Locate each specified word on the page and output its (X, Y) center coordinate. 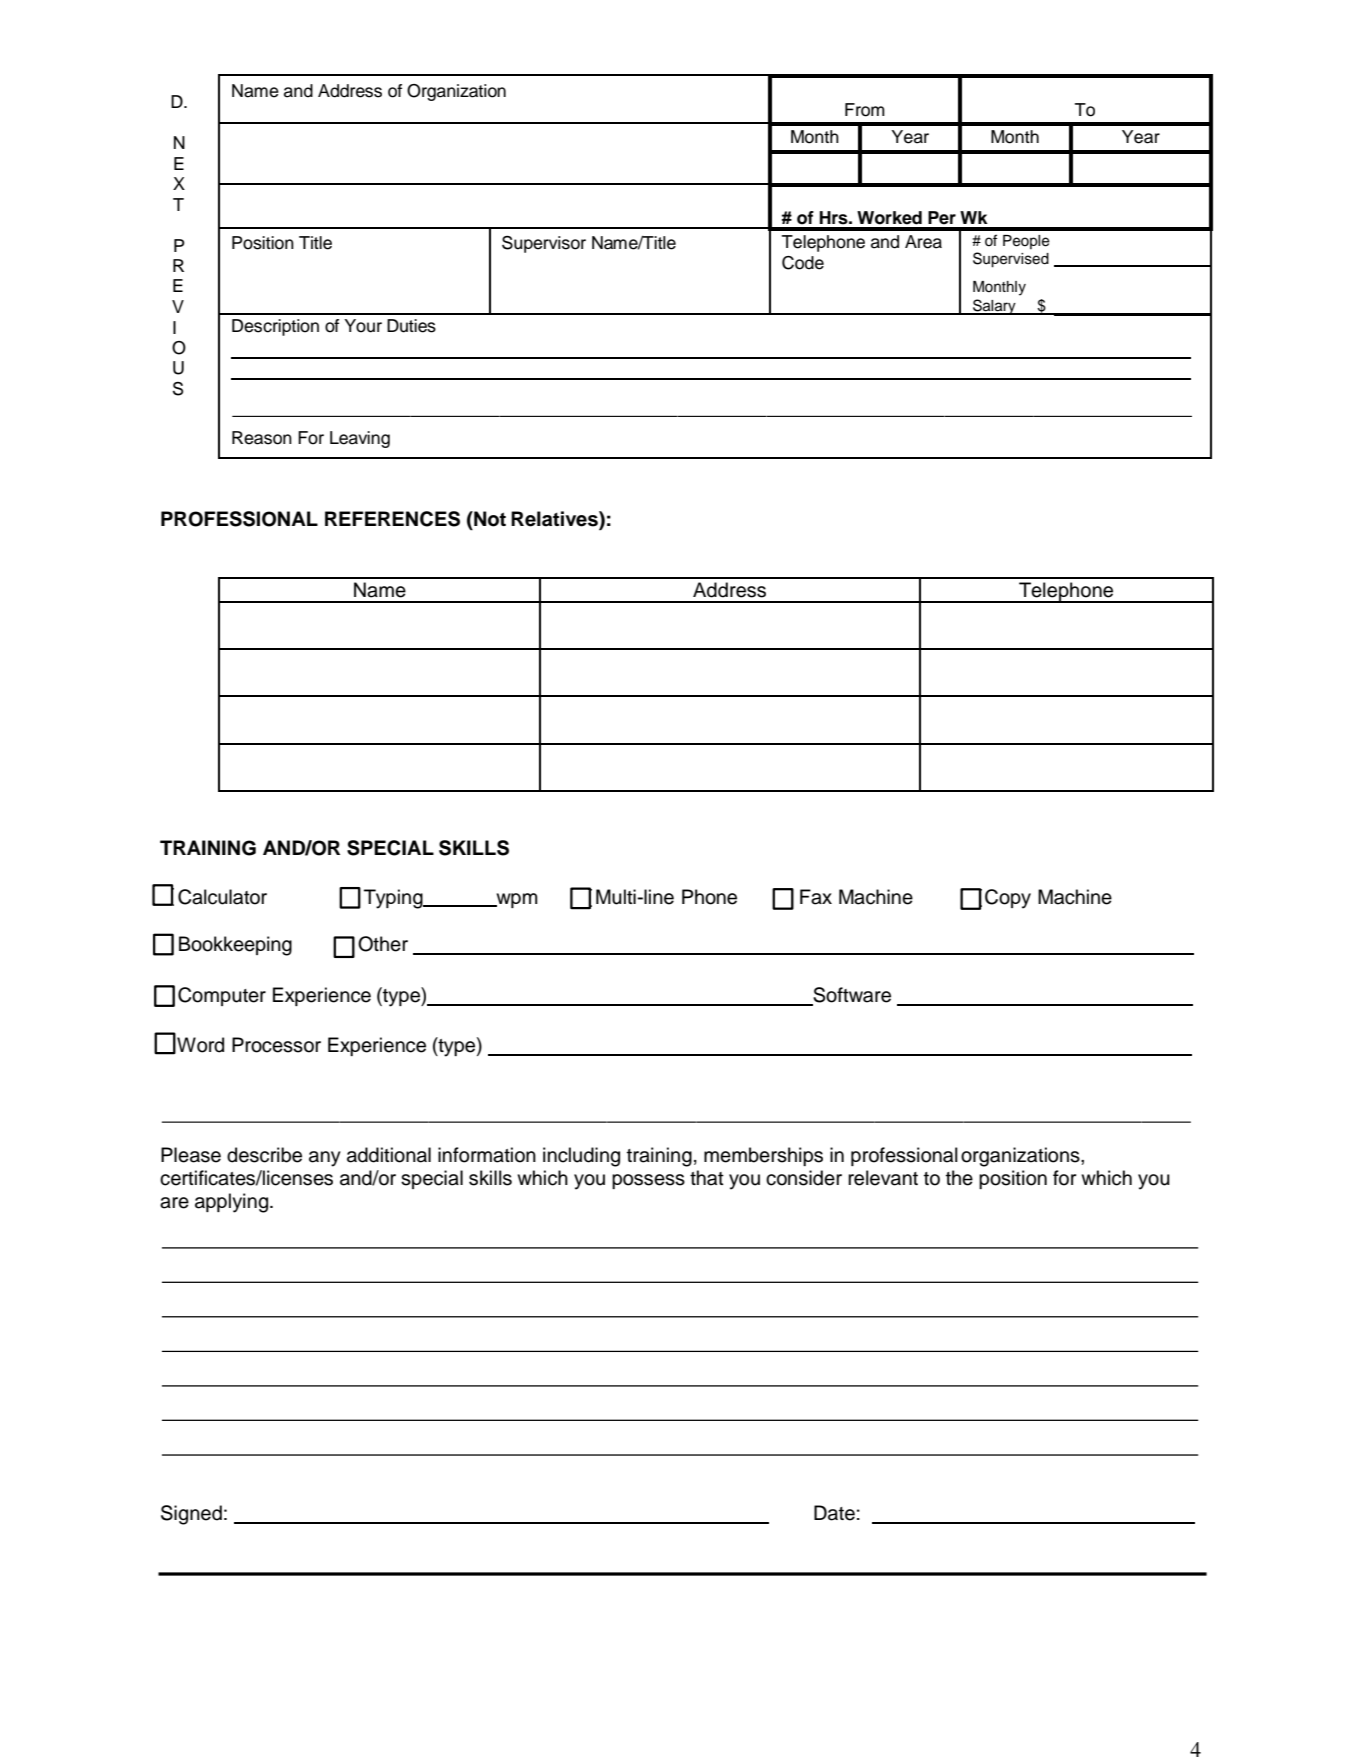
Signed (191, 1515)
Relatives (555, 520)
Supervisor (544, 244)
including (581, 1157)
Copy (1008, 899)
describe (264, 1155)
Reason (262, 438)
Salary (994, 307)
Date (834, 1513)
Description (275, 327)
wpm (516, 900)
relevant (883, 1178)
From (865, 110)
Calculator (222, 897)
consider (804, 1178)
